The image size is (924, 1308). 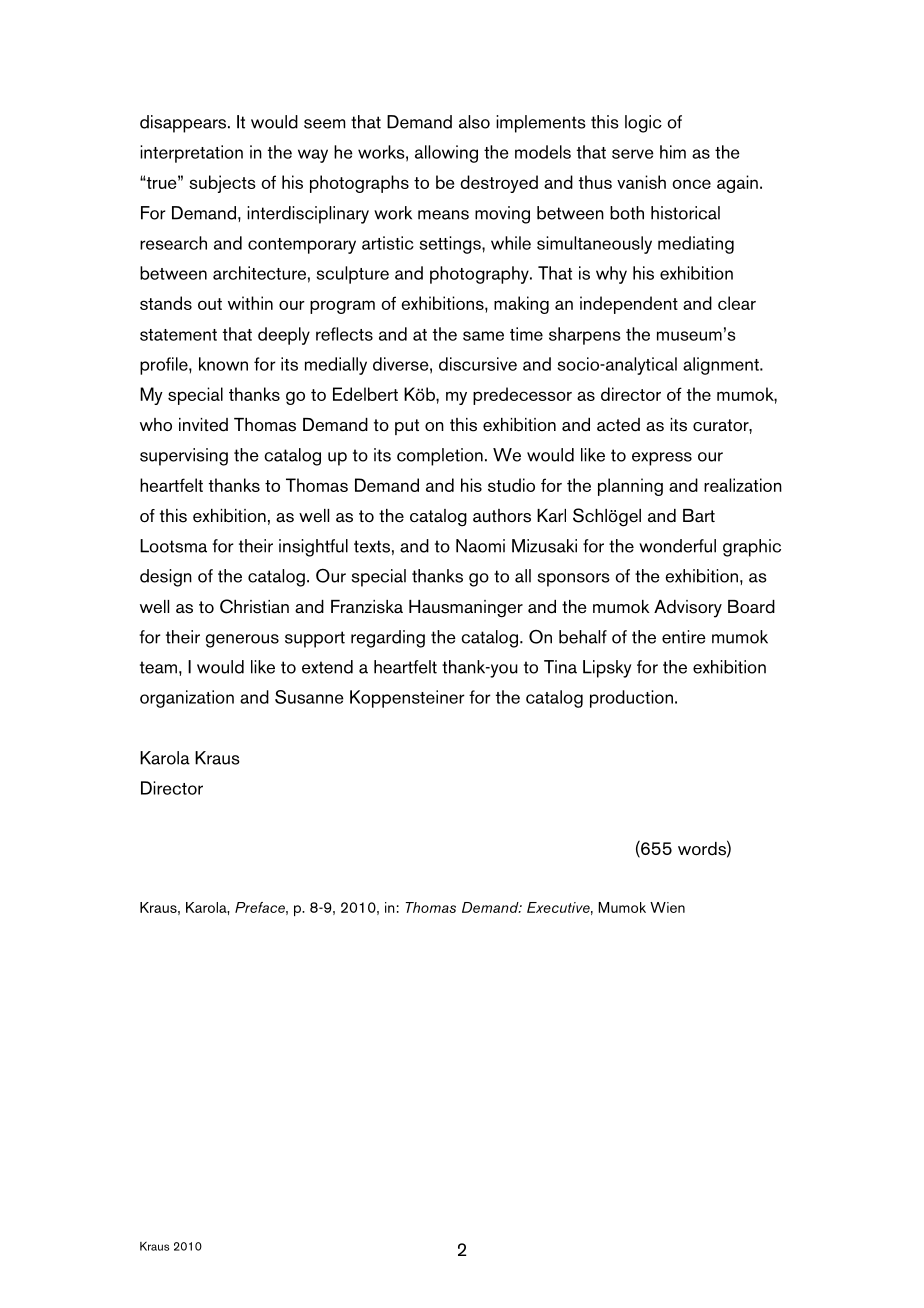 What do you see at coordinates (388, 639) in the image?
I see `regarding` at bounding box center [388, 639].
